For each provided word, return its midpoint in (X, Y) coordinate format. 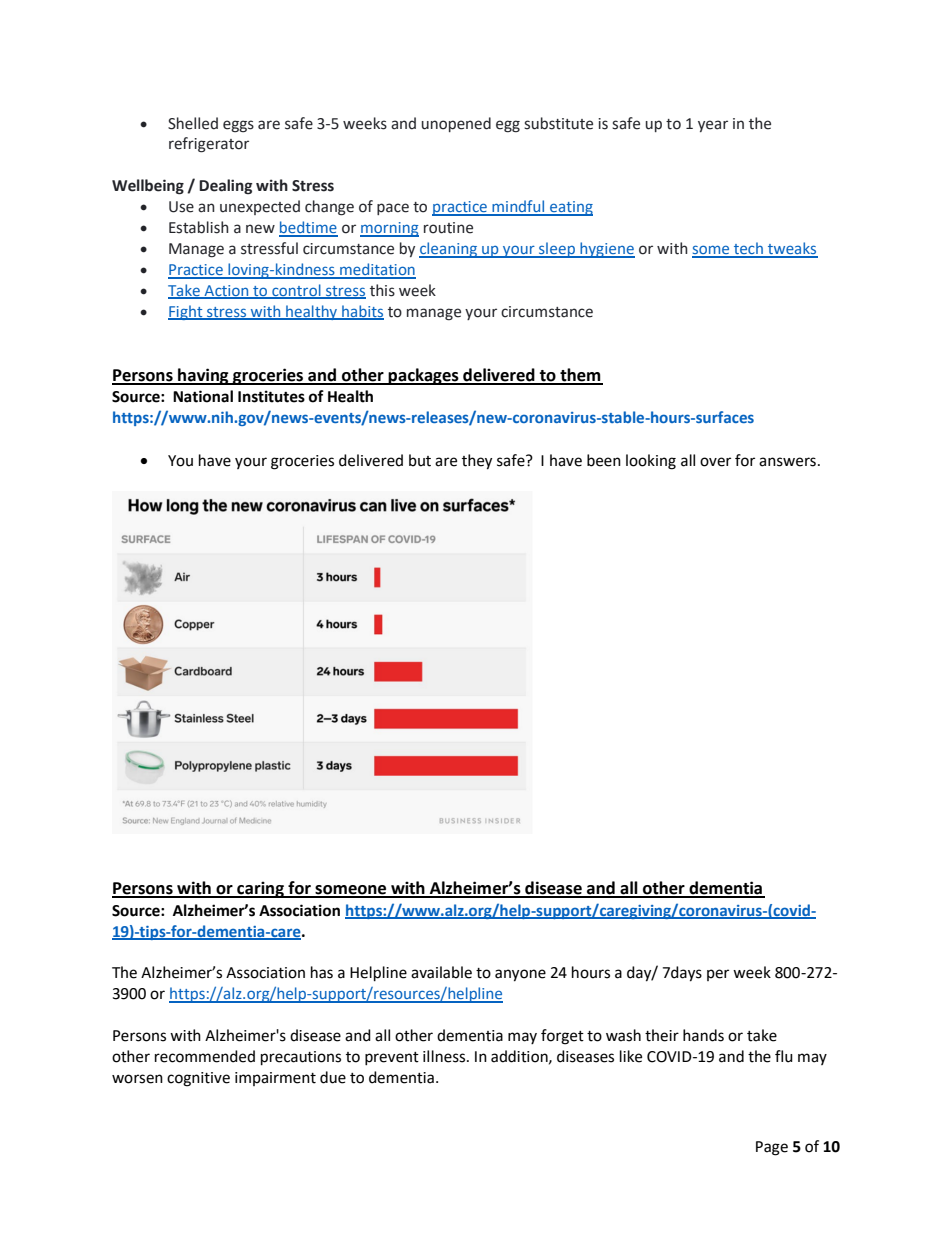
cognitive (198, 1079)
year (713, 126)
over (715, 462)
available (441, 972)
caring (260, 889)
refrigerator (209, 145)
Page (772, 1148)
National (203, 396)
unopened (456, 124)
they (477, 462)
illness (445, 1056)
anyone (520, 975)
